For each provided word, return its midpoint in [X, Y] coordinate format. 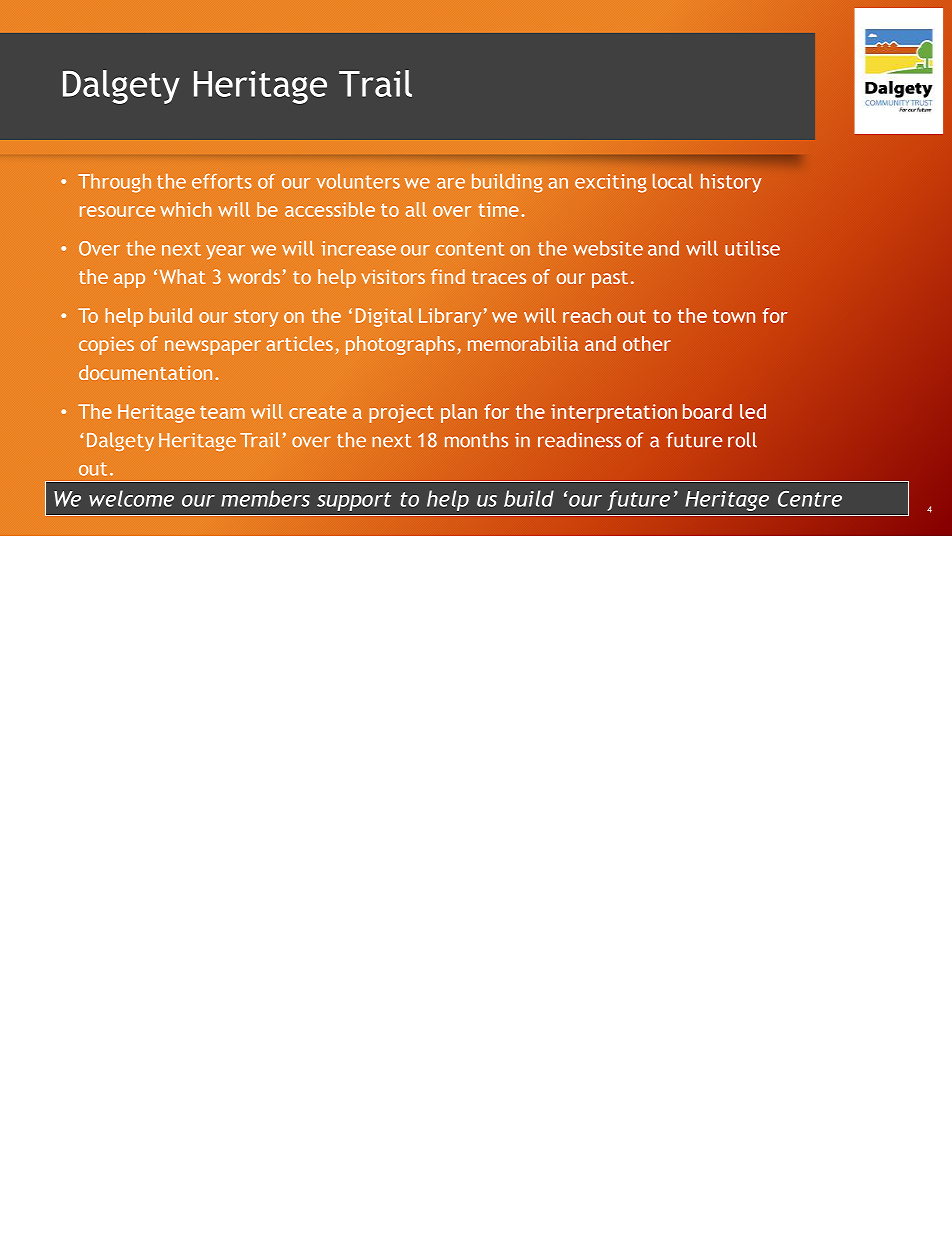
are [451, 183]
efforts [222, 181]
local [673, 181]
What [183, 276]
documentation [145, 372]
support [354, 501]
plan [459, 413]
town [734, 316]
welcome [131, 498]
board [707, 411]
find [448, 276]
